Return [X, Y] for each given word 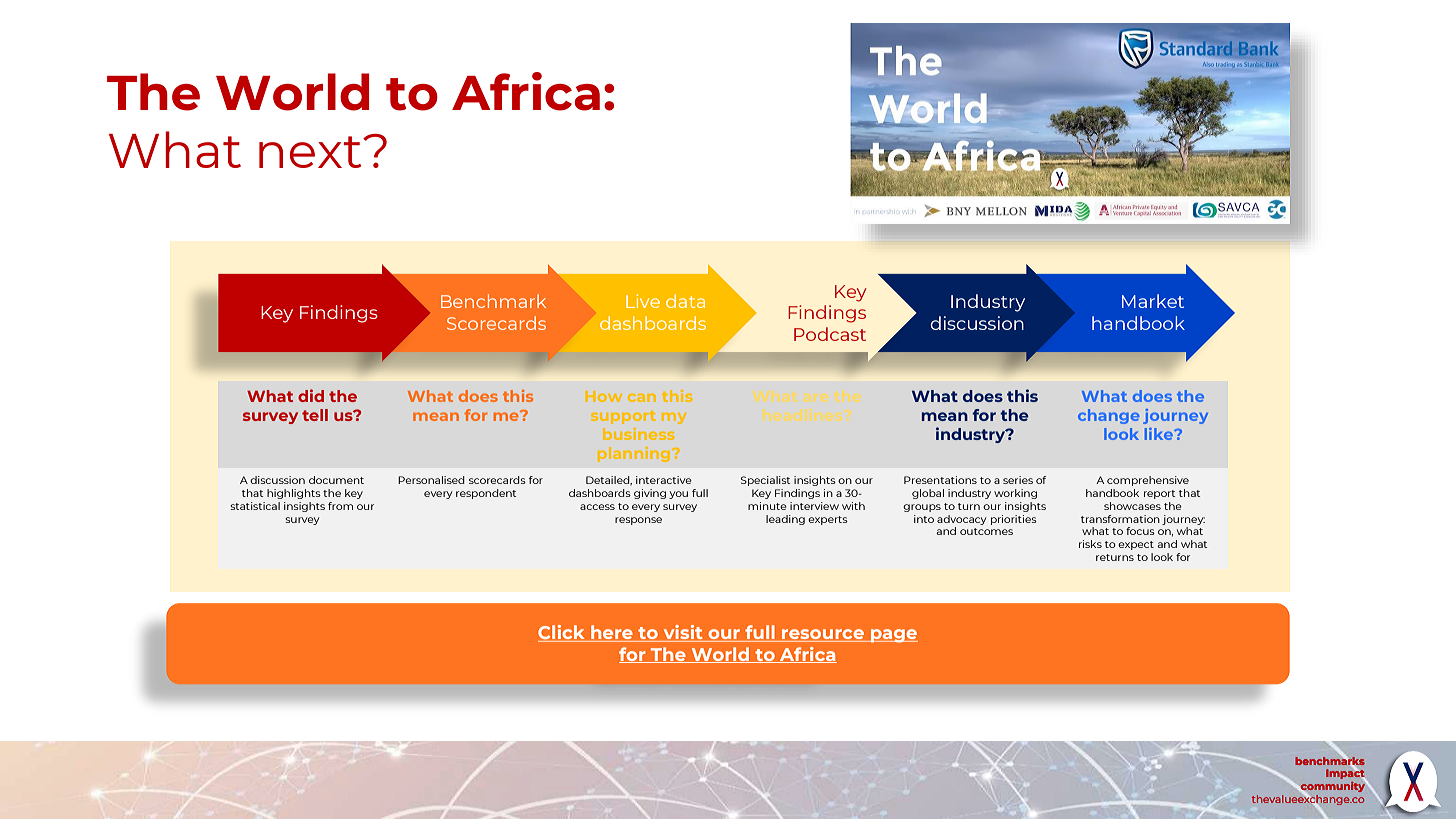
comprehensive [1148, 481]
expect [1136, 545]
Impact [1346, 775]
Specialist [765, 481]
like [1160, 434]
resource [823, 635]
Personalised [431, 480]
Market [1153, 301]
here [612, 633]
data [685, 301]
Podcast [830, 334]
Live [643, 301]
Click [562, 633]
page [893, 636]
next [311, 152]
